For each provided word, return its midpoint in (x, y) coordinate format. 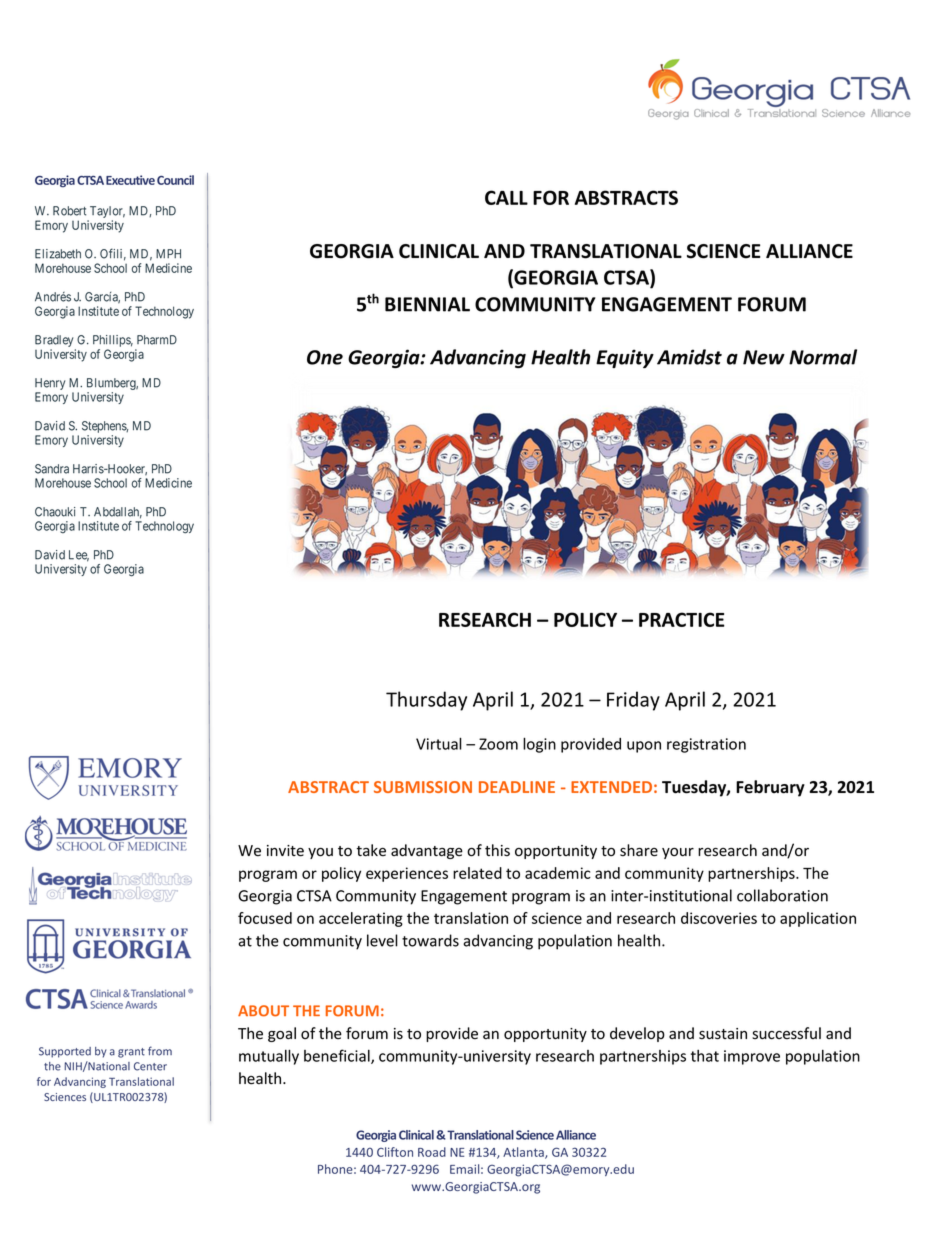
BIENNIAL (427, 304)
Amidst (689, 357)
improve (752, 1057)
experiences (407, 874)
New (764, 357)
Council (175, 180)
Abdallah (118, 513)
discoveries (719, 918)
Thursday (426, 701)
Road (432, 1152)
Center (150, 1066)
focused (265, 918)
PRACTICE (682, 619)
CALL (506, 197)
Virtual (439, 743)
